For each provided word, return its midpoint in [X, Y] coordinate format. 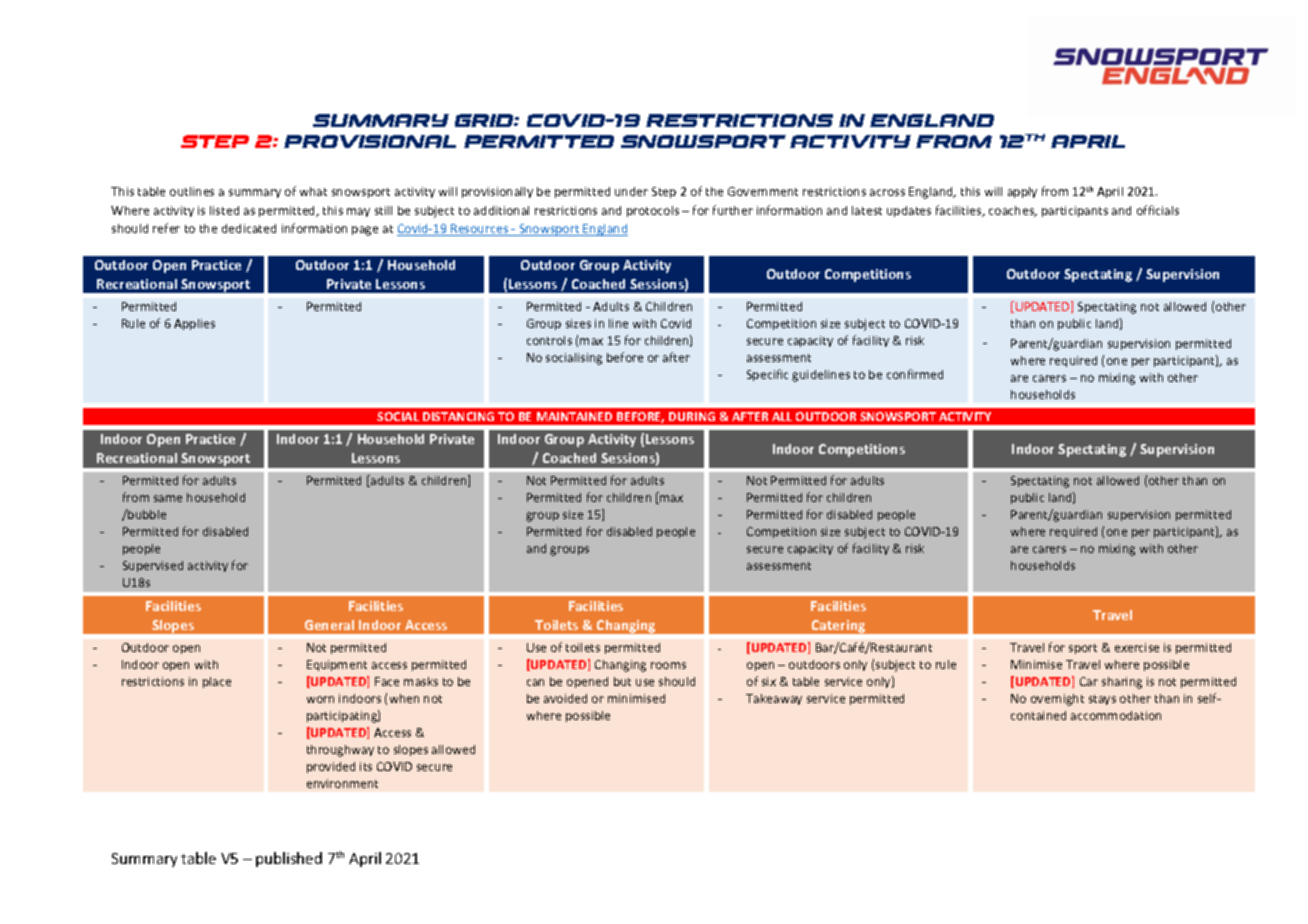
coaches [1012, 211]
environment [342, 783]
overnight [1057, 700]
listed [224, 210]
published [289, 859]
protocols [653, 211]
